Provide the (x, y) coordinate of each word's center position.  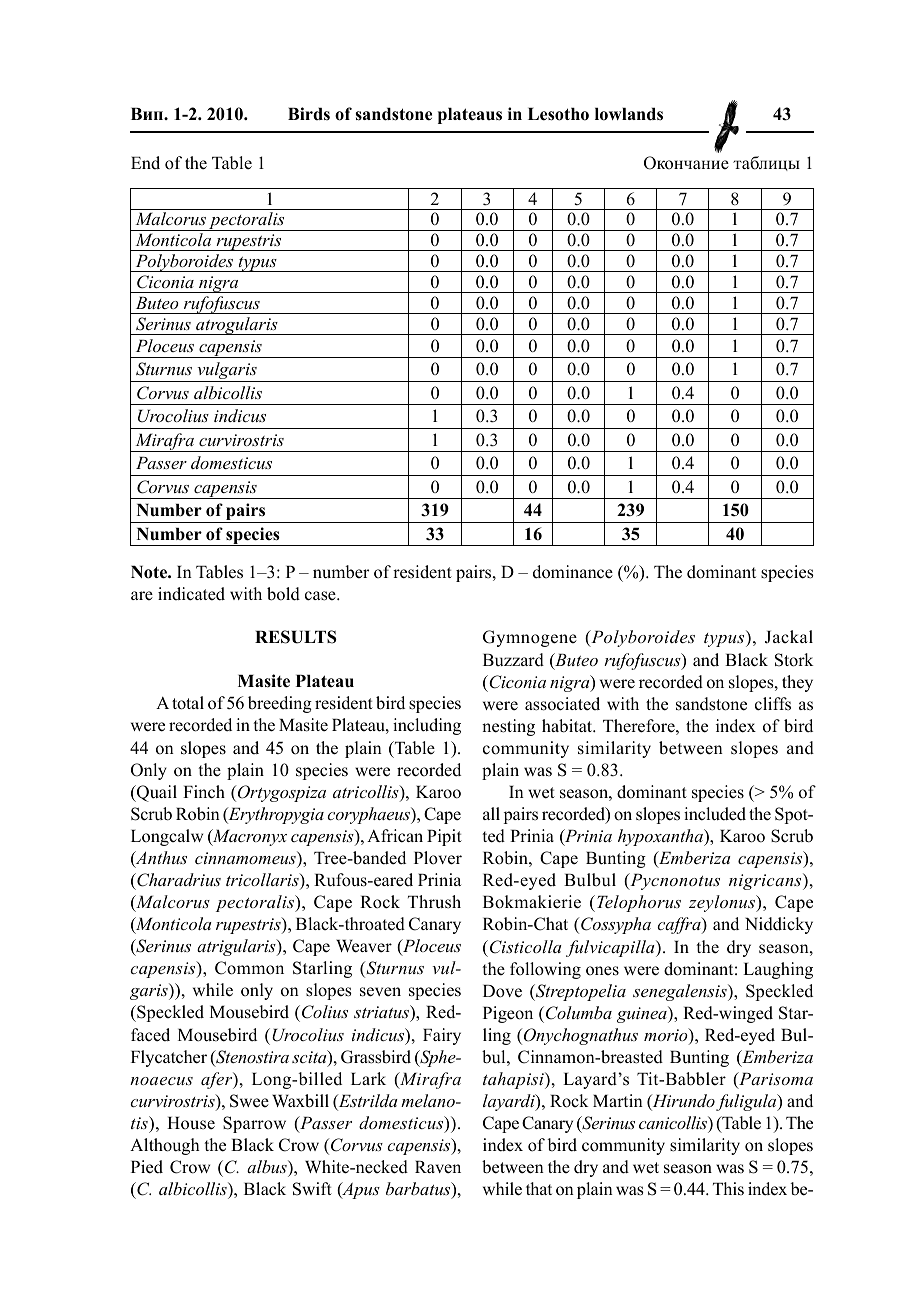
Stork (794, 660)
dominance (573, 572)
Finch (204, 792)
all (491, 813)
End (145, 162)
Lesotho (558, 114)
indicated (191, 594)
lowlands (629, 114)
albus (268, 1166)
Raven (438, 1167)
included (715, 814)
